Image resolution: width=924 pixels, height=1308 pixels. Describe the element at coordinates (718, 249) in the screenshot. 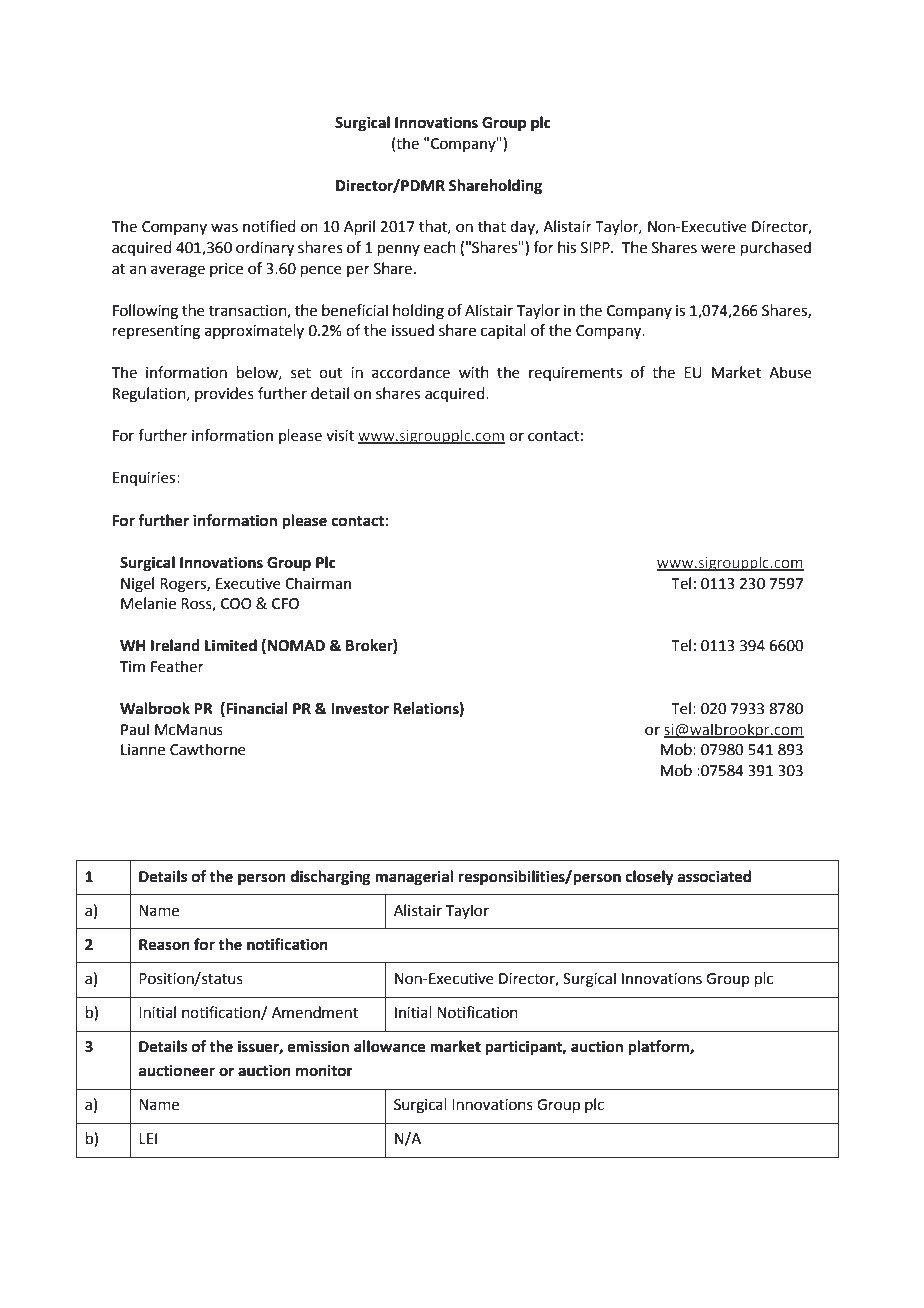

I see `were` at that location.
